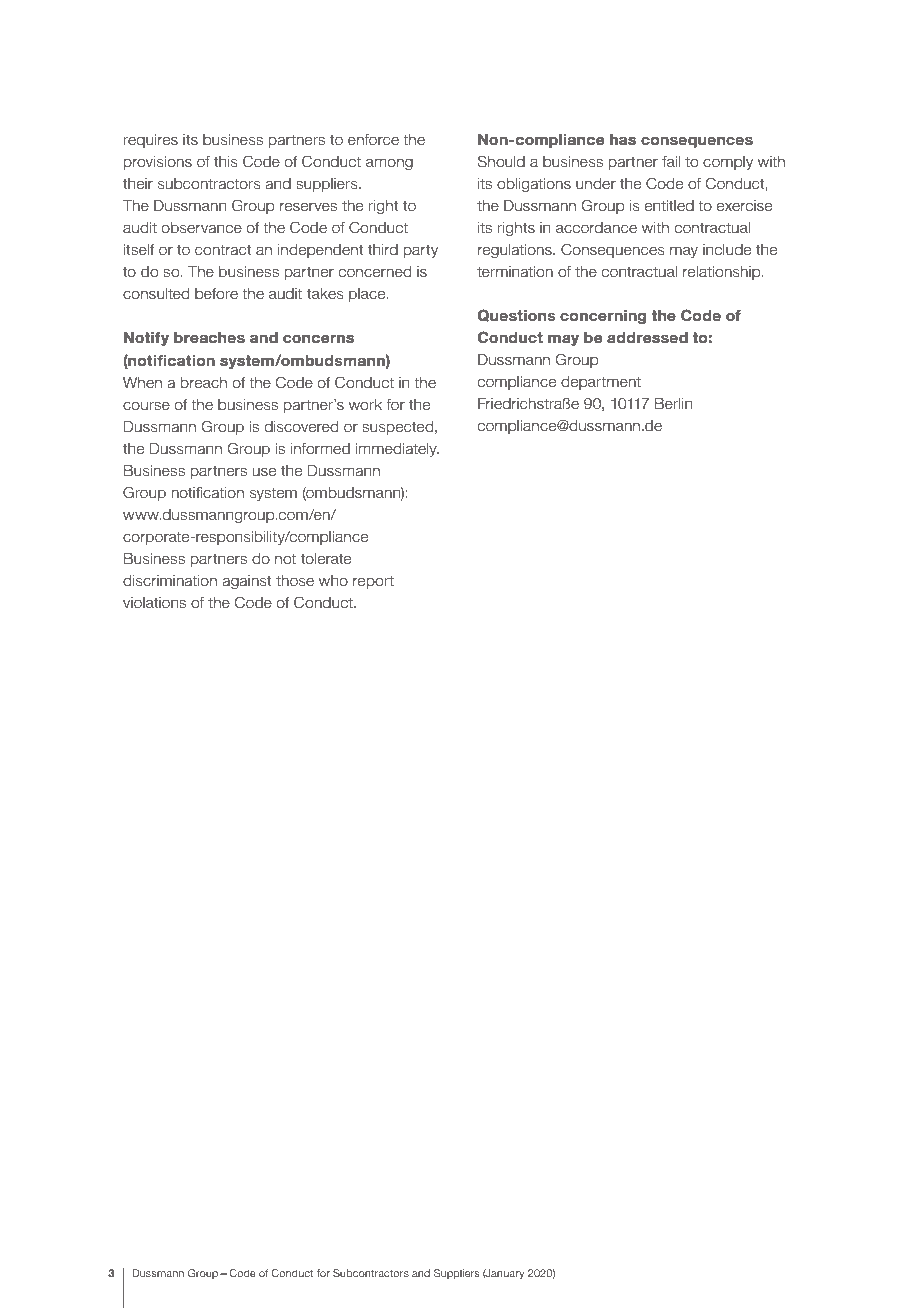 The height and width of the page is (1308, 924). I want to click on immediately, so click(397, 450).
